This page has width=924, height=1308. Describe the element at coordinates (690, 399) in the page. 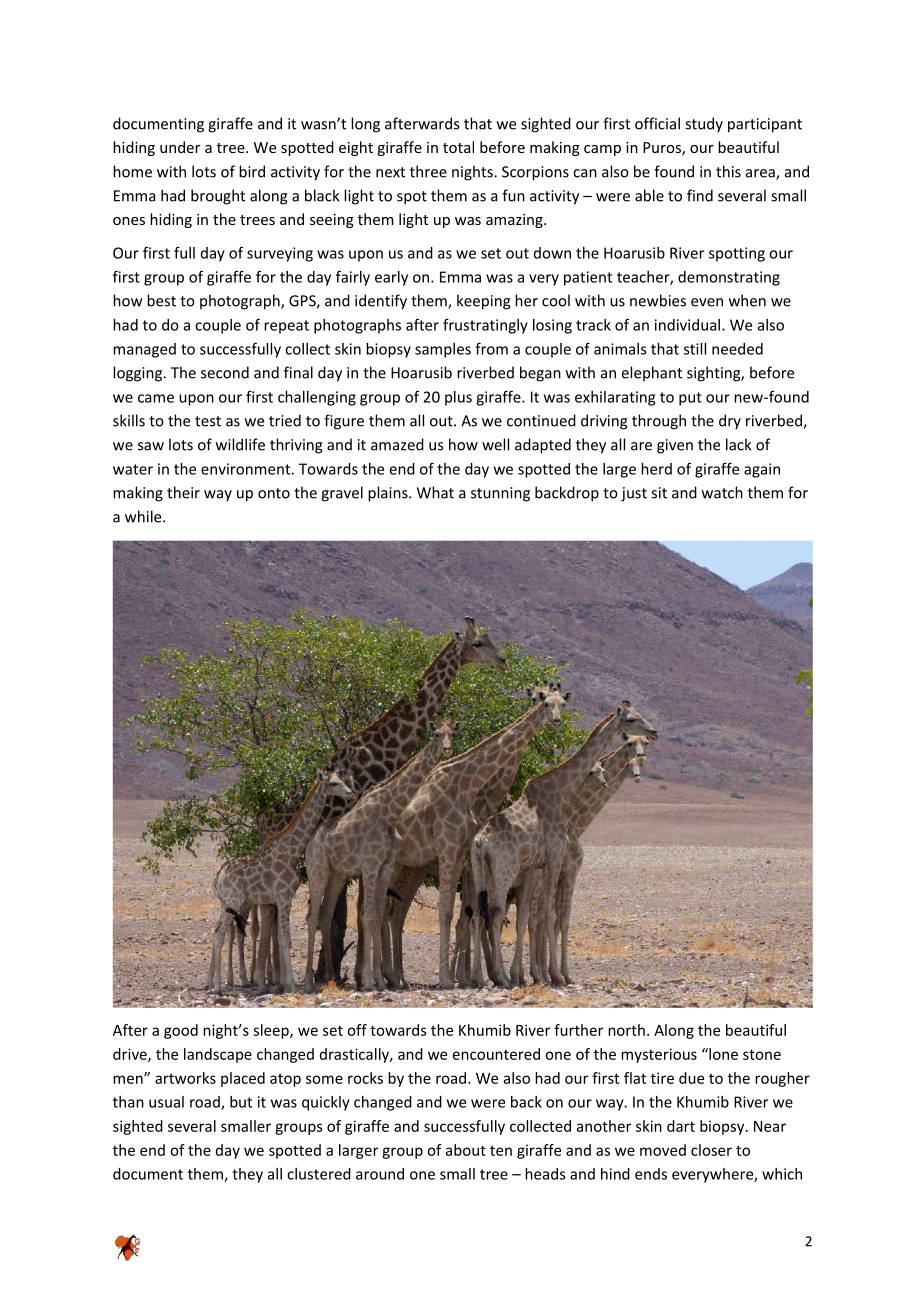

I see `put` at that location.
